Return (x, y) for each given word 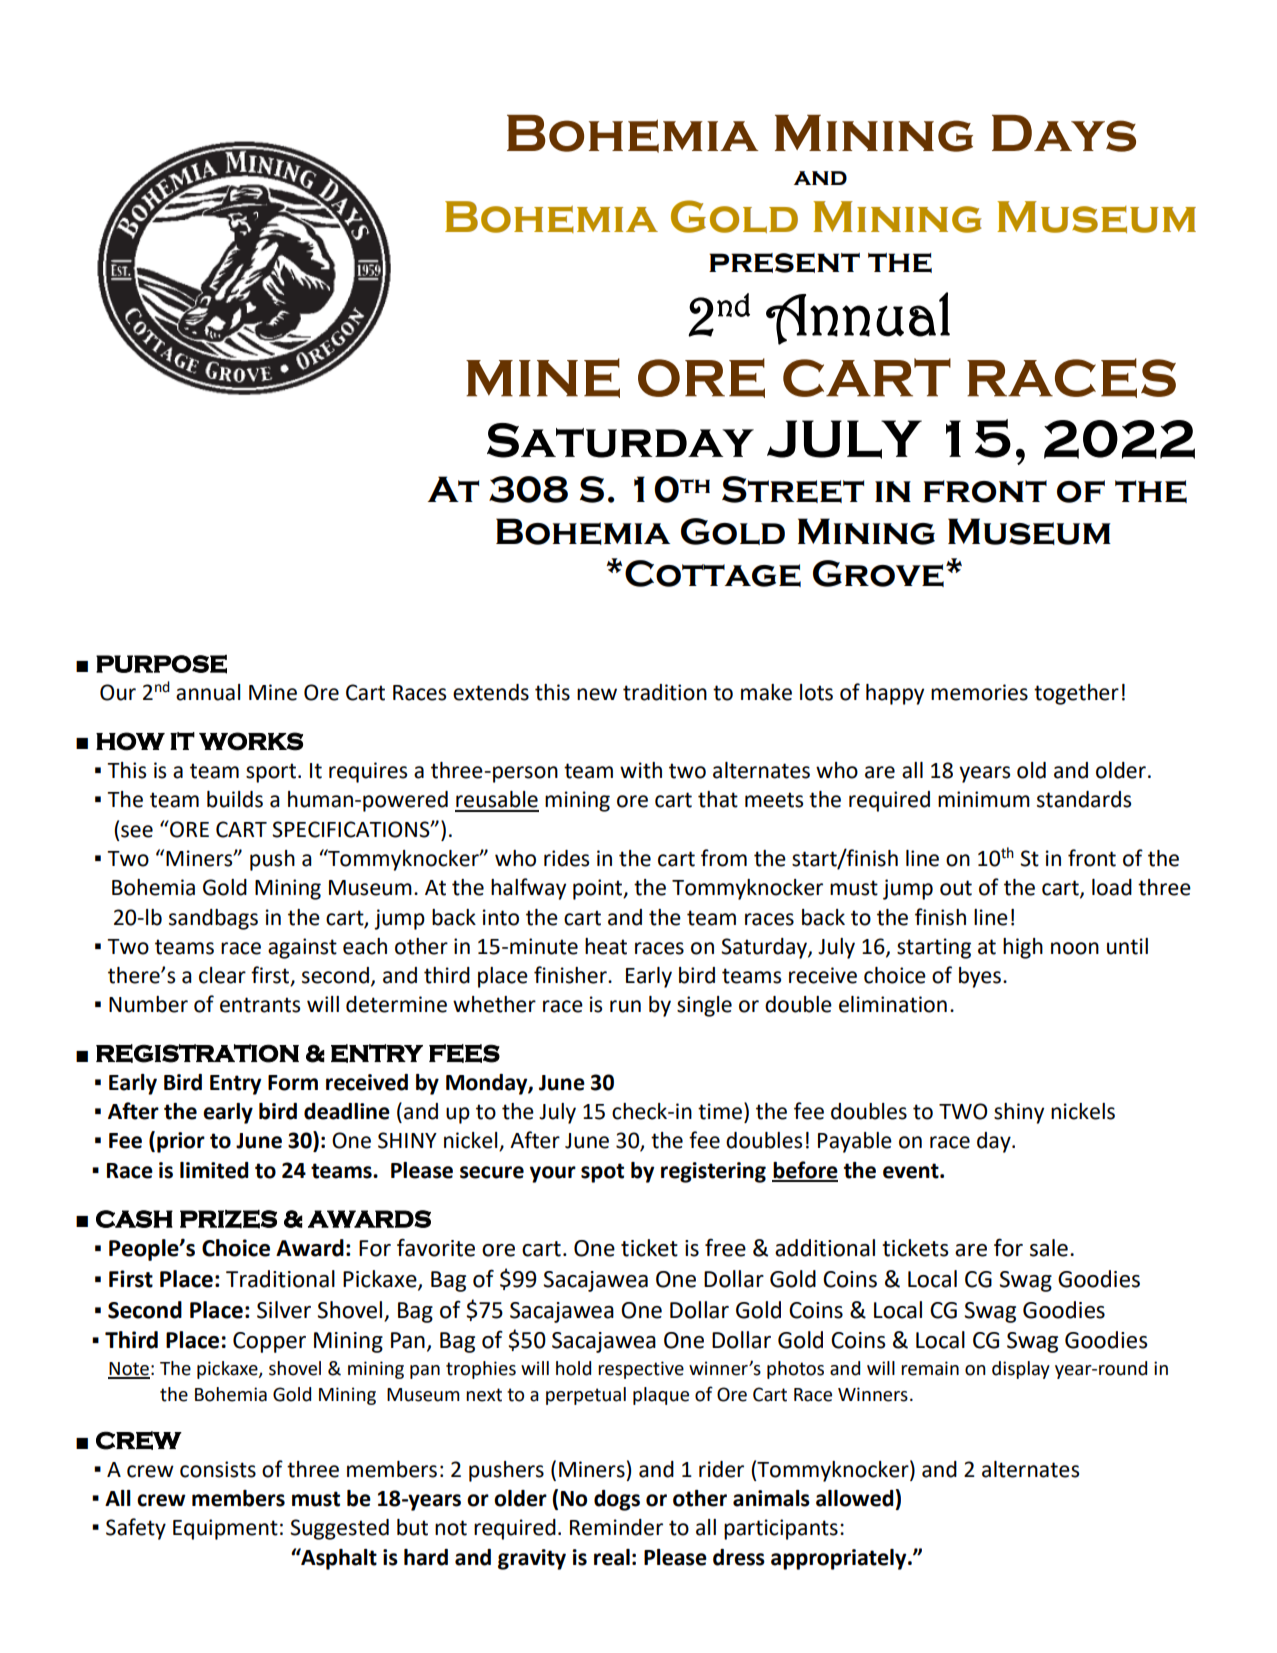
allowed (854, 1498)
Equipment (225, 1529)
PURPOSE (161, 664)
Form (293, 1083)
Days (1064, 133)
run (625, 1006)
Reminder (616, 1527)
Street (793, 489)
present (784, 263)
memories (979, 692)
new (597, 694)
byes (981, 977)
